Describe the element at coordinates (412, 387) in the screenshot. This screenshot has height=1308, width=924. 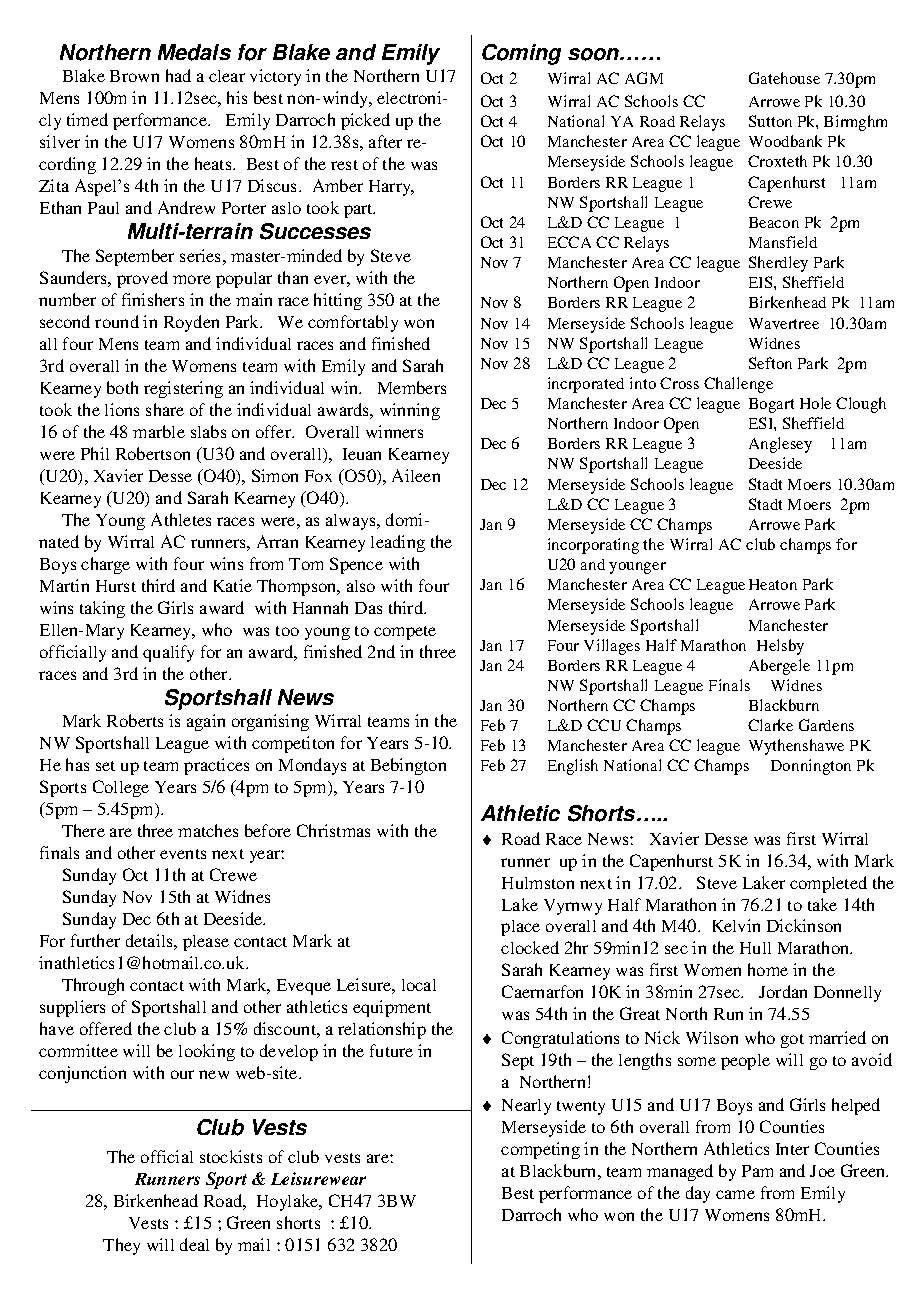
I see `Members` at that location.
